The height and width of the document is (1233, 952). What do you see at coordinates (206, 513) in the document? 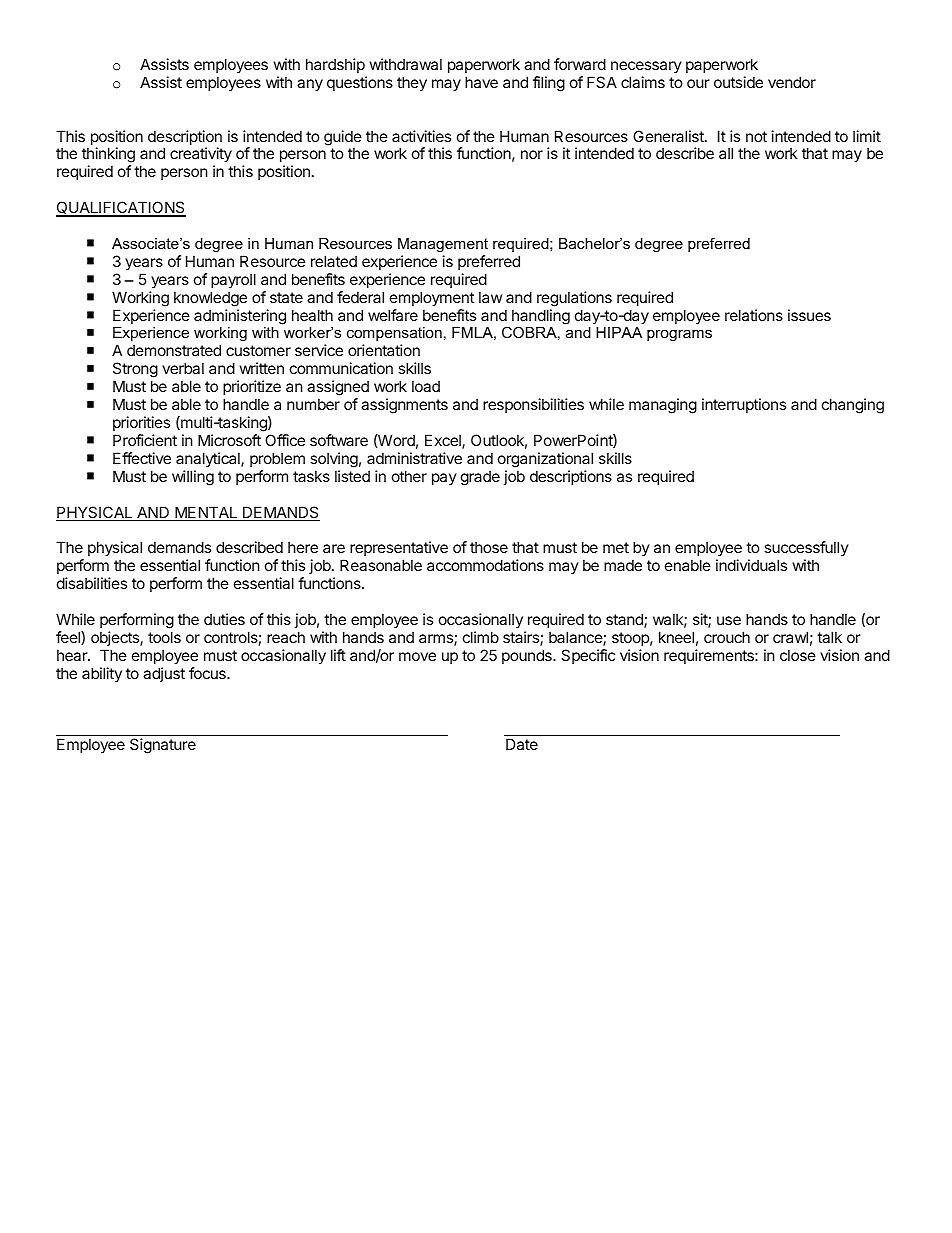
I see `MENTAL` at bounding box center [206, 513].
